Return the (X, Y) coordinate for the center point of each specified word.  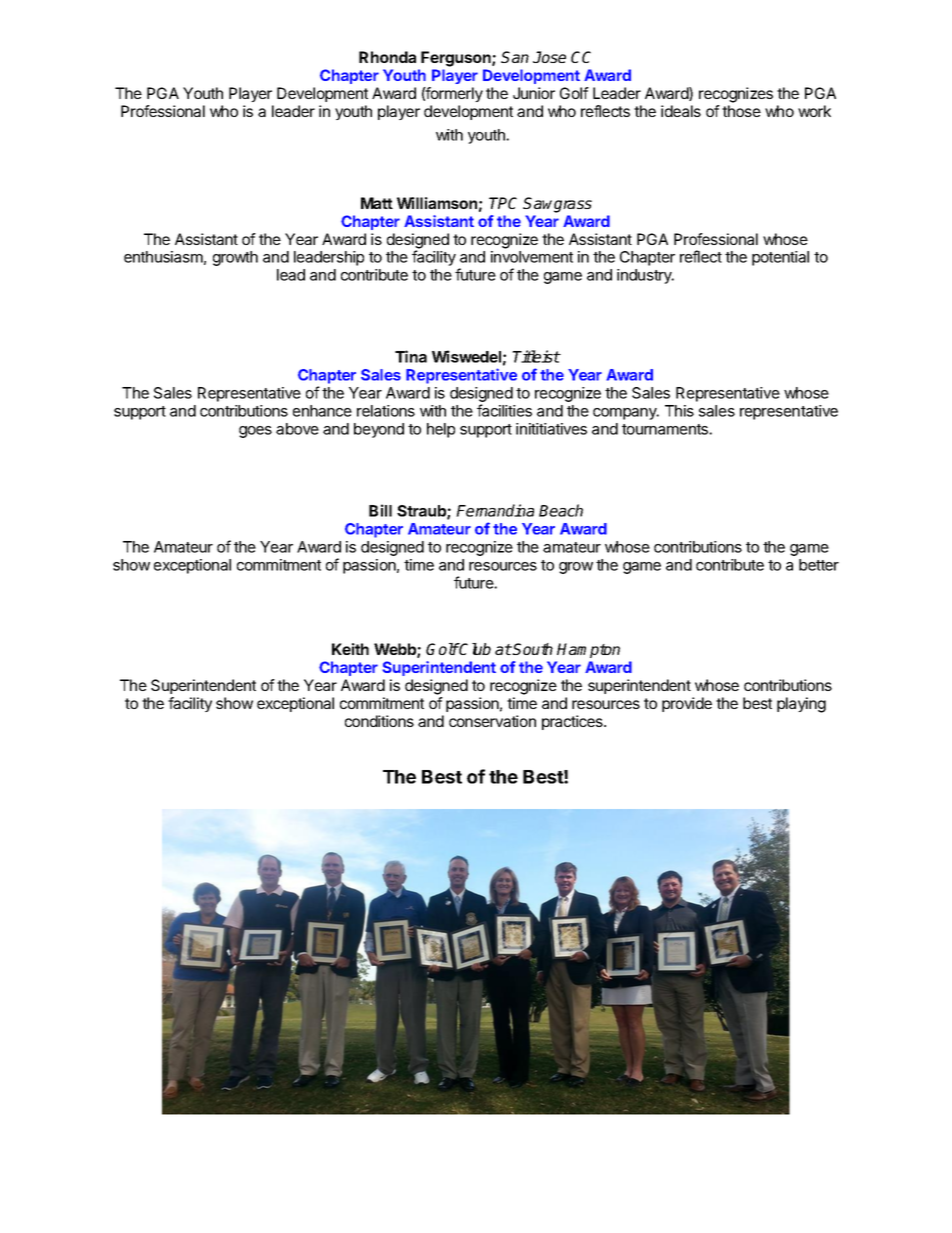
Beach (561, 510)
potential (780, 258)
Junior (534, 93)
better (819, 565)
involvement (532, 257)
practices (573, 722)
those (741, 111)
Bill (380, 510)
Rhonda (387, 57)
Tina (411, 356)
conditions (379, 721)
